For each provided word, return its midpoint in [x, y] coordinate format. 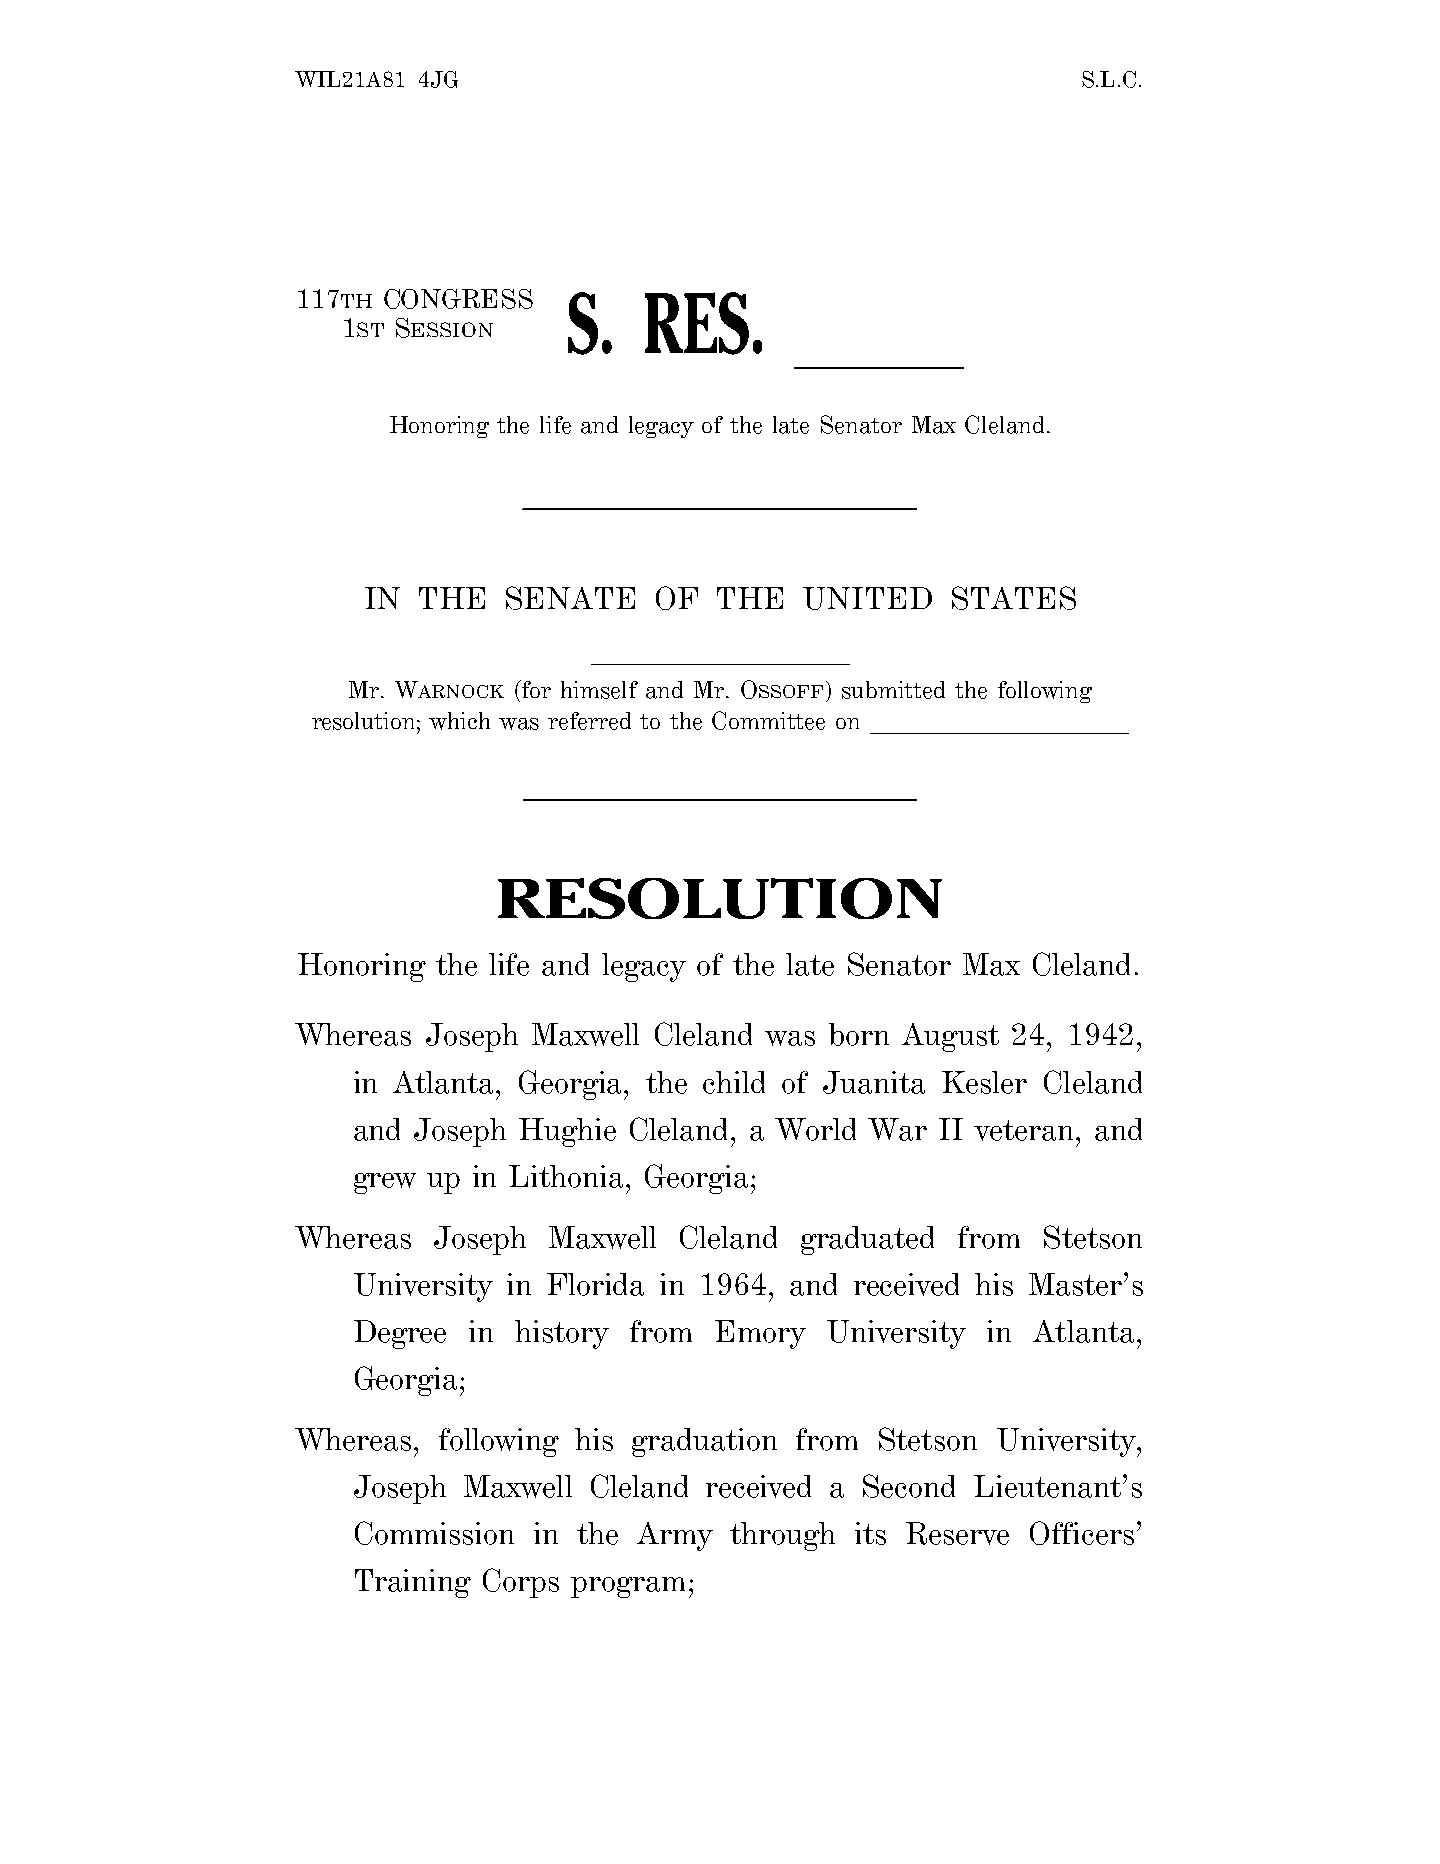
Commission [434, 1533]
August [950, 1037]
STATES [1014, 598]
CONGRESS [458, 299]
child [734, 1082]
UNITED [867, 598]
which [459, 721]
